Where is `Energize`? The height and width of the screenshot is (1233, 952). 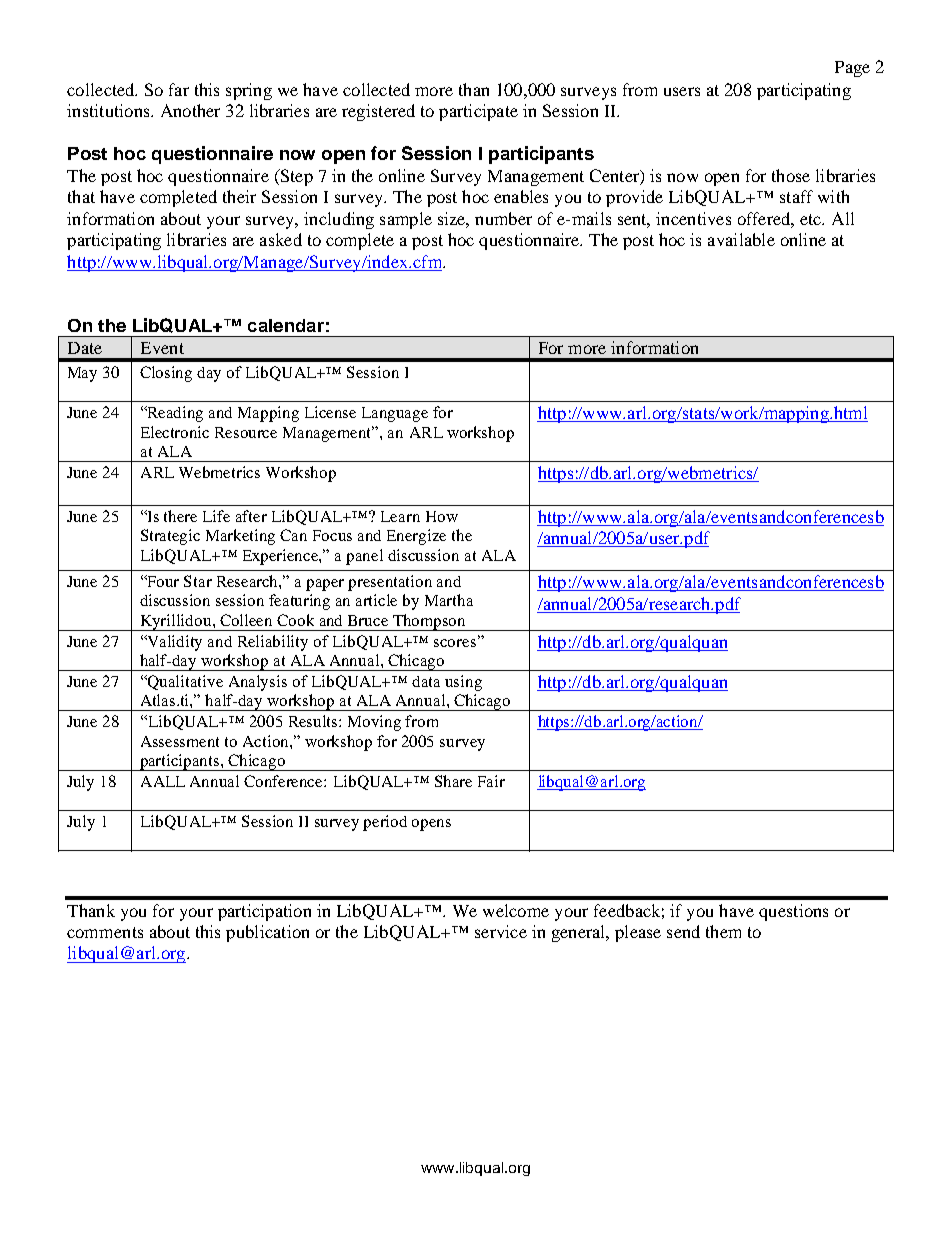 Energize is located at coordinates (416, 537).
